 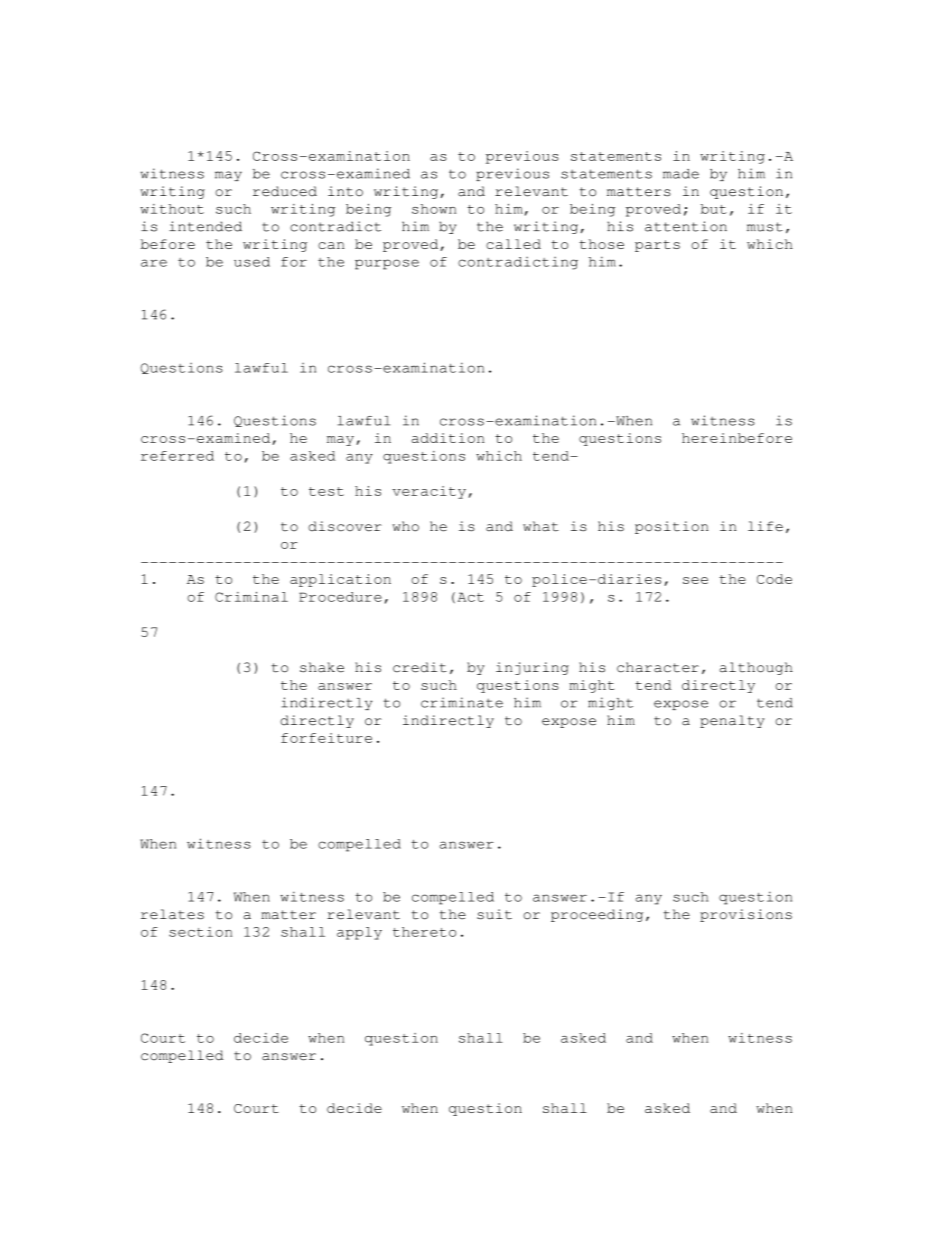 What do you see at coordinates (177, 456) in the document?
I see `referred` at bounding box center [177, 456].
